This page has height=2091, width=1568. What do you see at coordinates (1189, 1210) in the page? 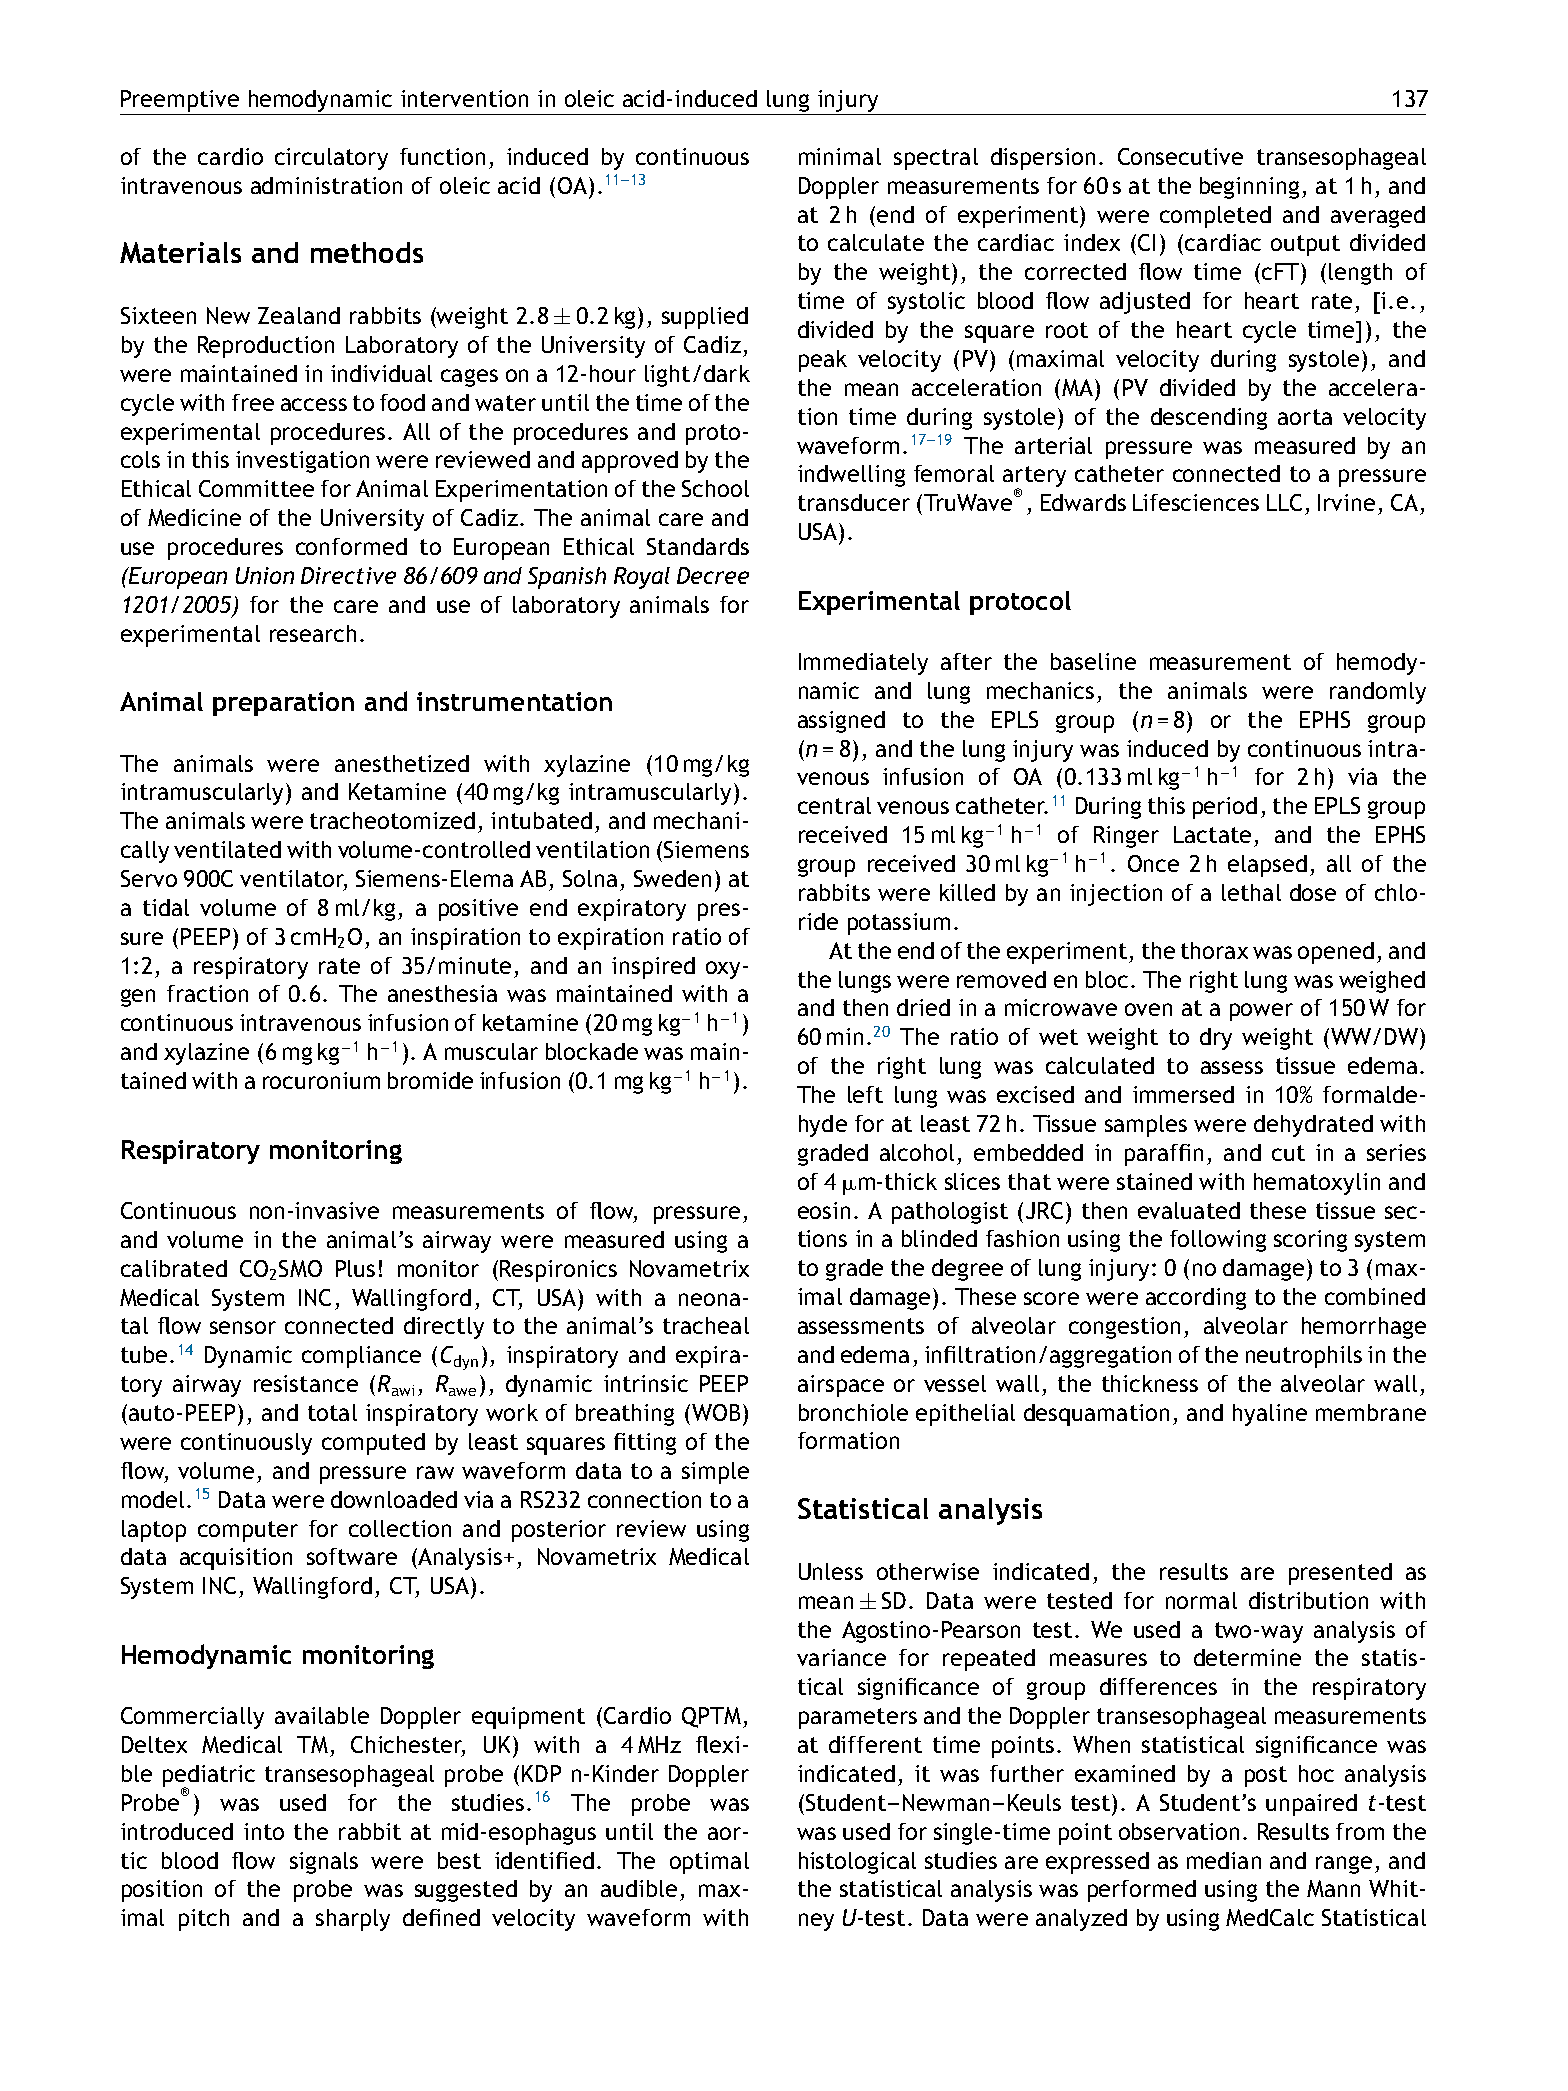
I see `evaluated` at bounding box center [1189, 1210].
